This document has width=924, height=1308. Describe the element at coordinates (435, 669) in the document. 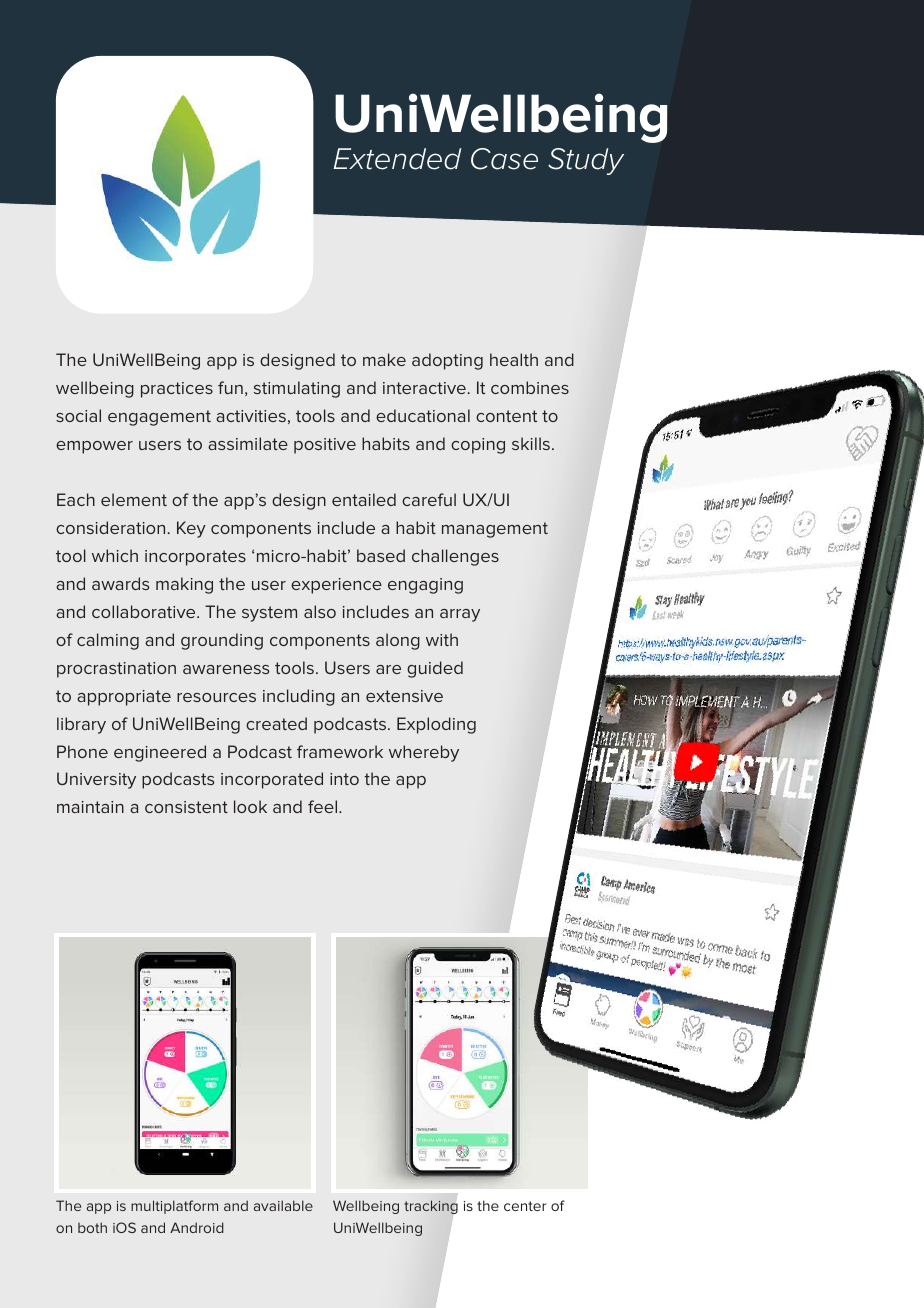

I see `guided` at that location.
